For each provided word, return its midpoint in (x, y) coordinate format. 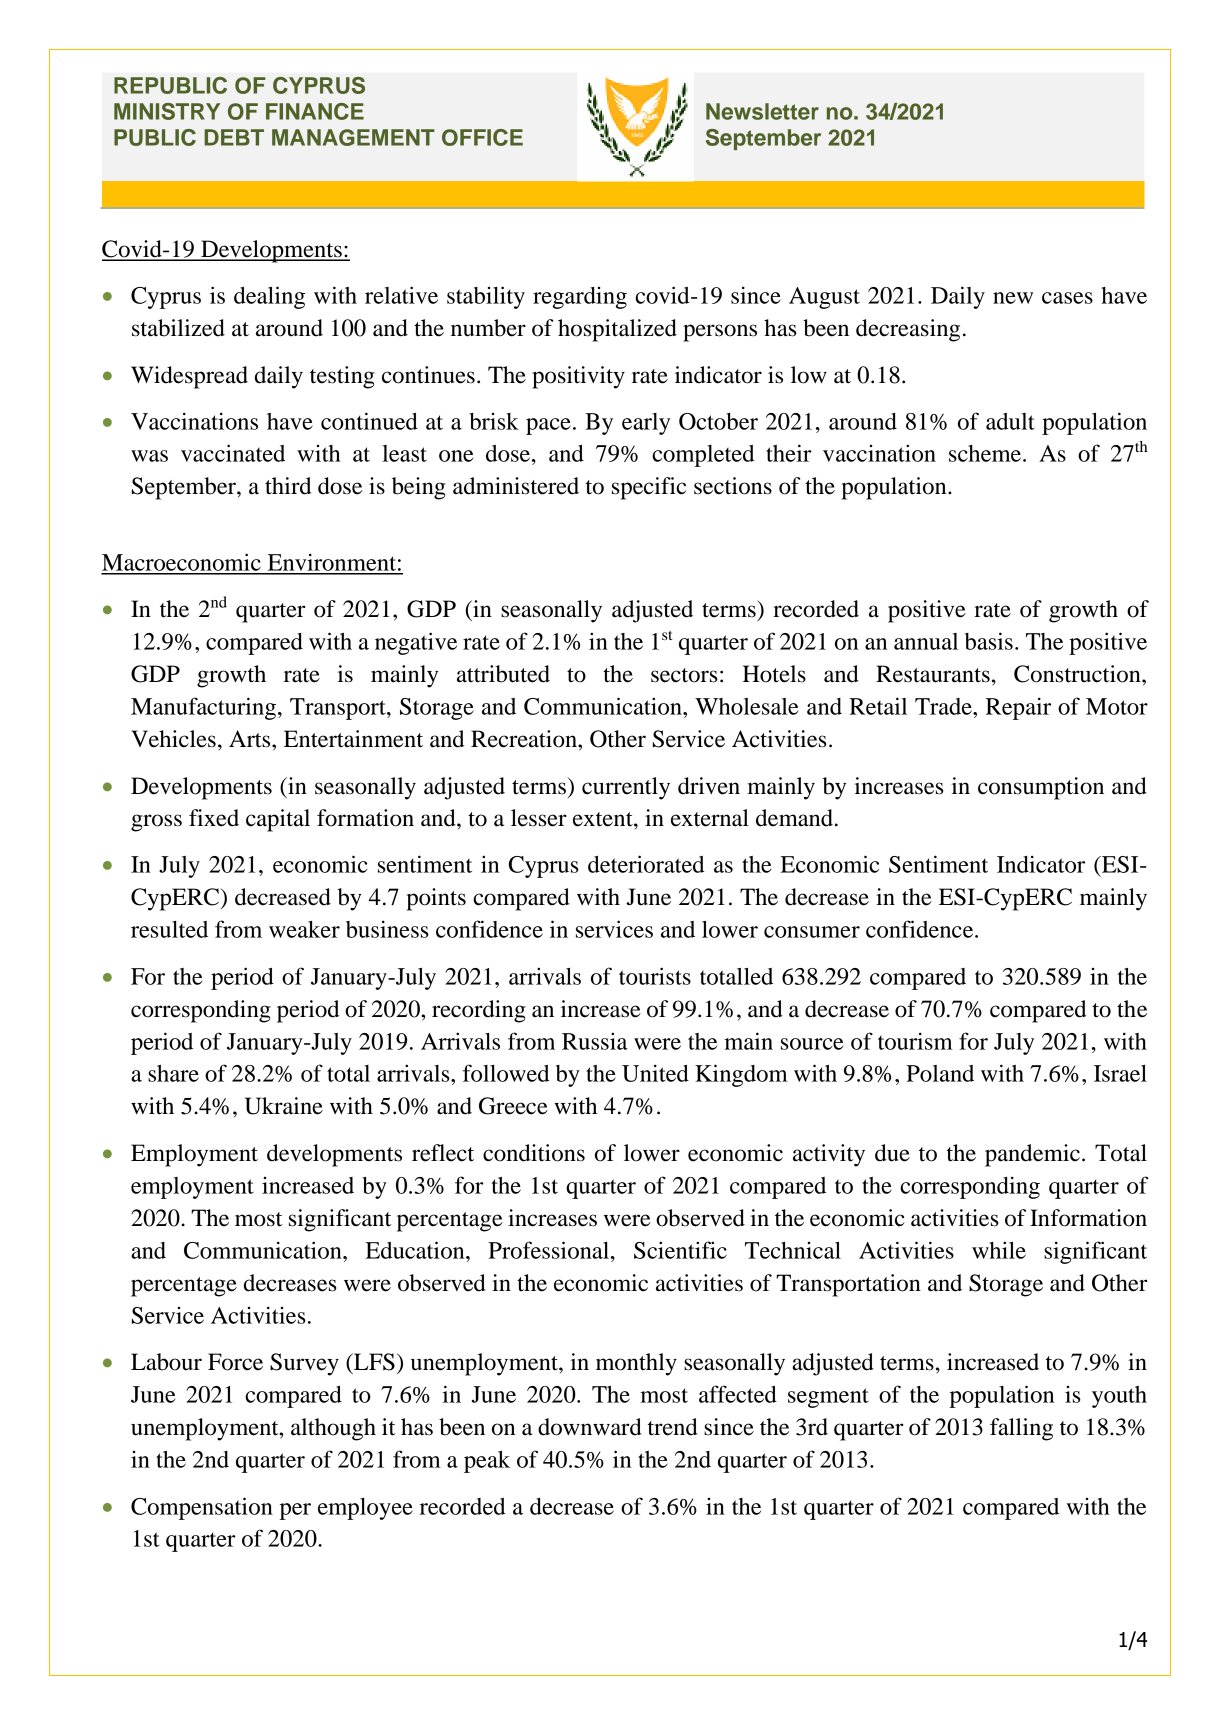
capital (278, 820)
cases (1067, 298)
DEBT (234, 137)
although (333, 1429)
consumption (1041, 788)
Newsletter (762, 111)
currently (626, 788)
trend (673, 1427)
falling (1021, 1429)
